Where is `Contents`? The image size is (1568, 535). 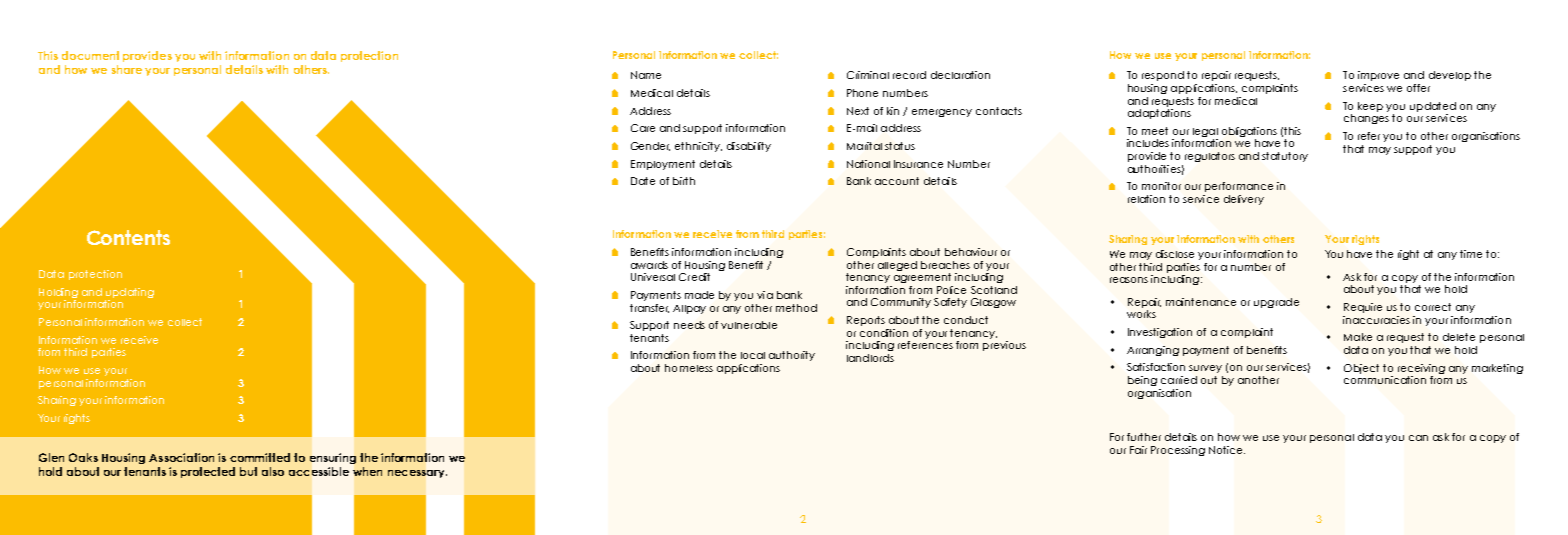
Contents is located at coordinates (128, 237).
